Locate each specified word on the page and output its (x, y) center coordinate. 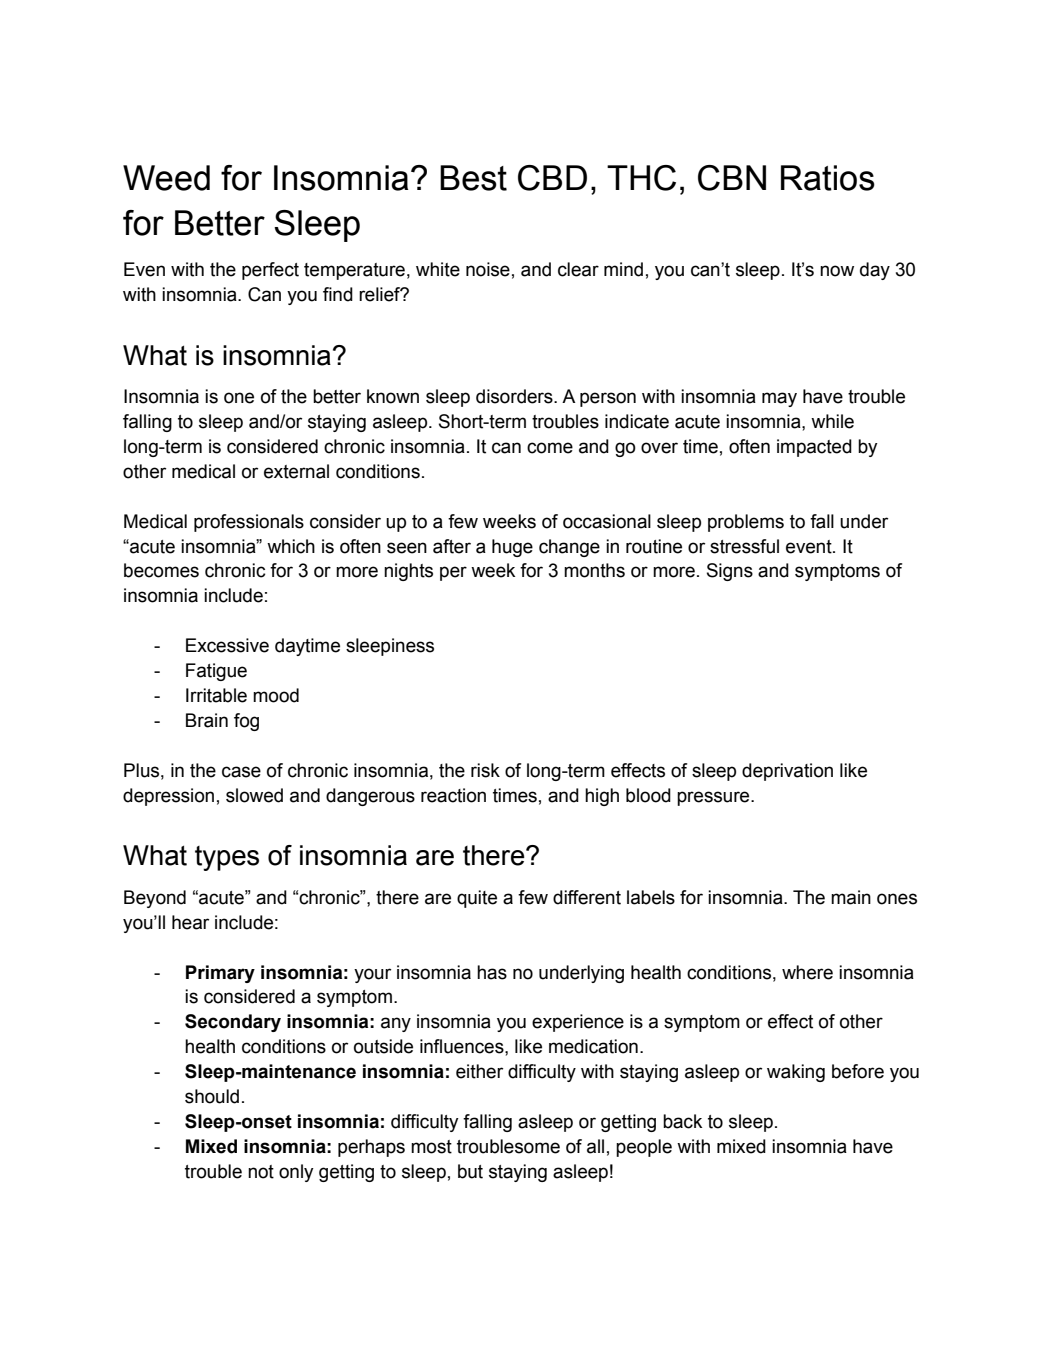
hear (190, 922)
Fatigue (216, 672)
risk (485, 770)
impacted (814, 448)
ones (897, 899)
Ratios (828, 178)
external (296, 471)
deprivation (787, 772)
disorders (515, 396)
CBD (552, 178)
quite (477, 899)
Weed (166, 178)
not (261, 1172)
